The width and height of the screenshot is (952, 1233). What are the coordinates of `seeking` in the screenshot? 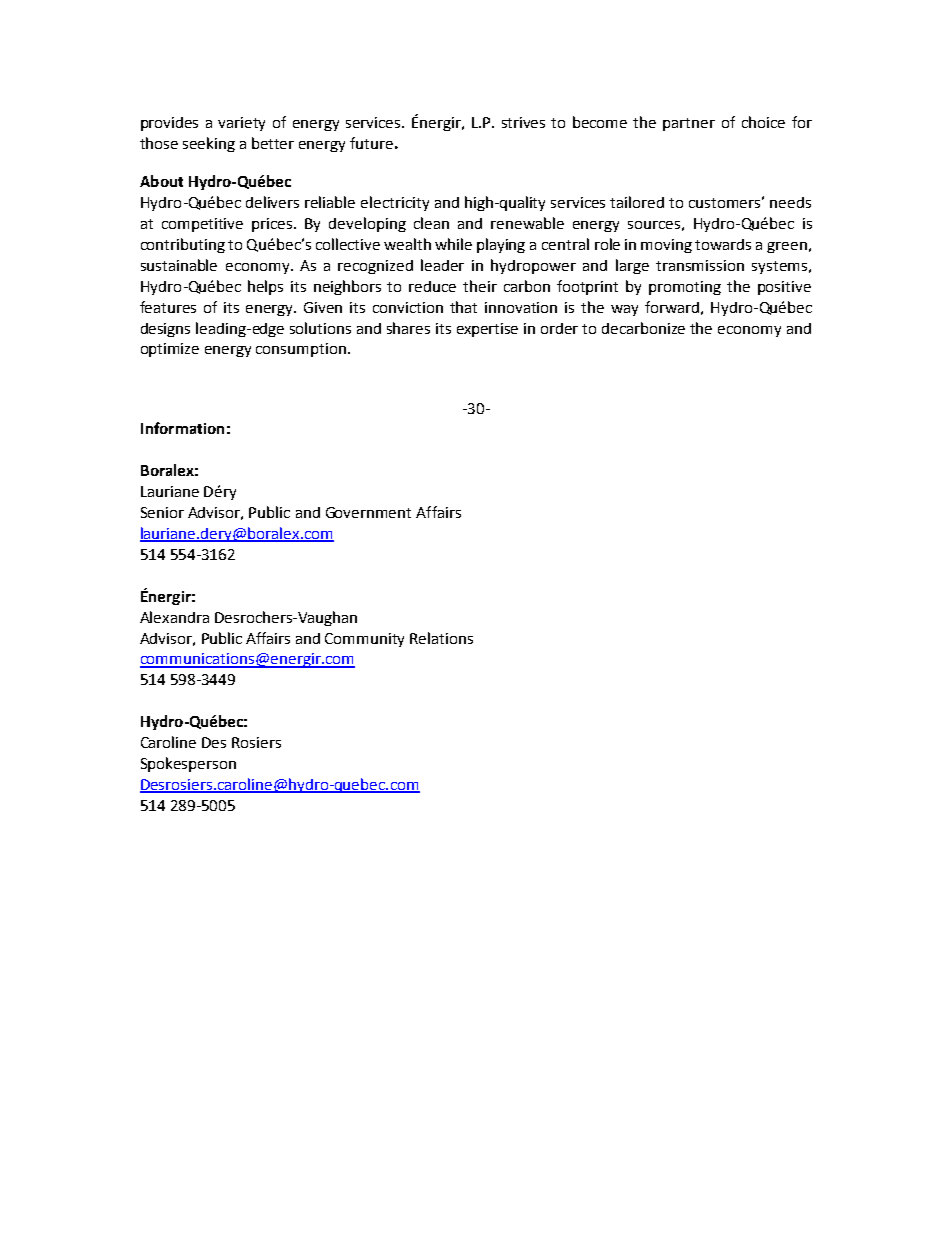 It's located at (209, 144).
